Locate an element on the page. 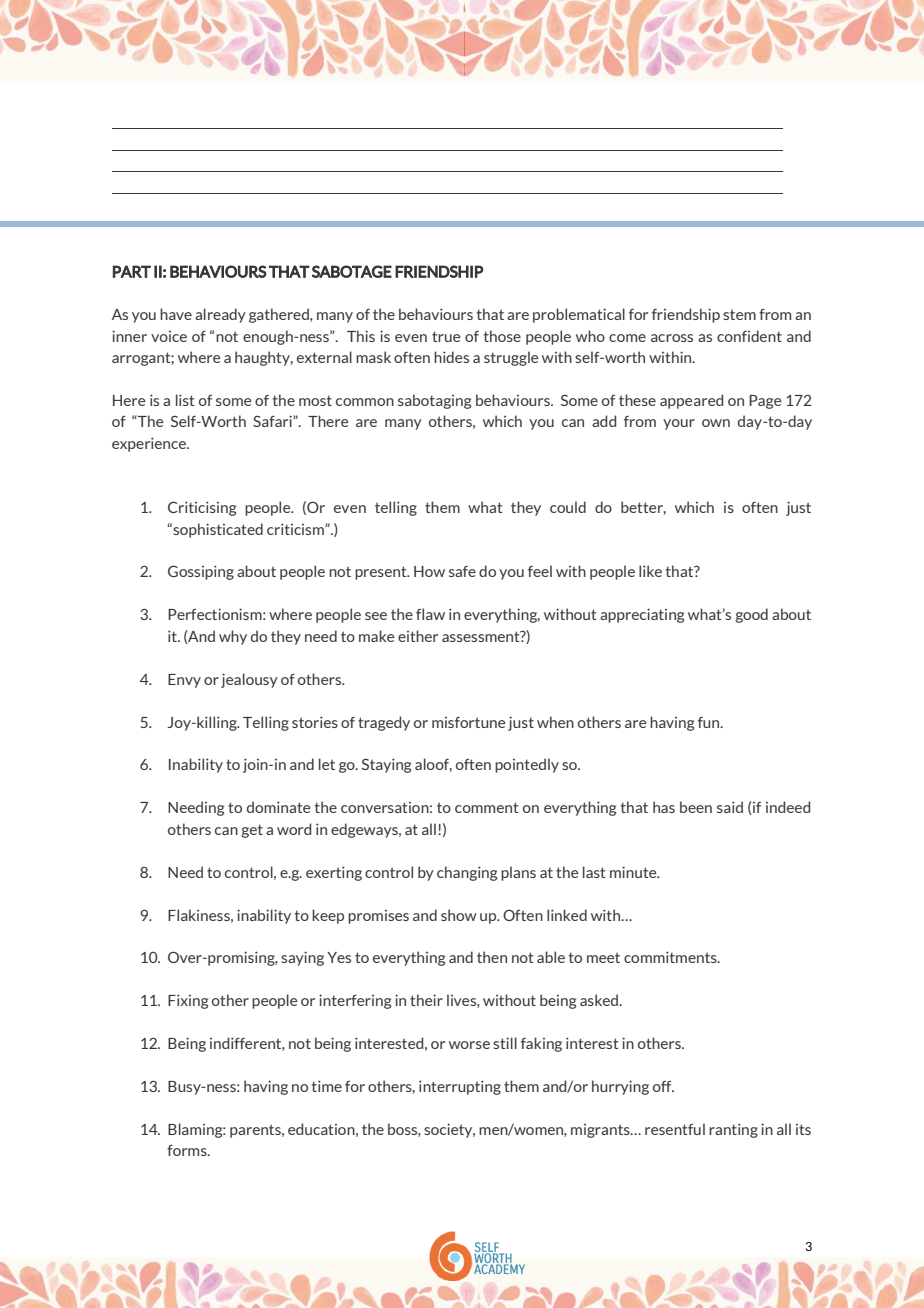  saying is located at coordinates (302, 958).
